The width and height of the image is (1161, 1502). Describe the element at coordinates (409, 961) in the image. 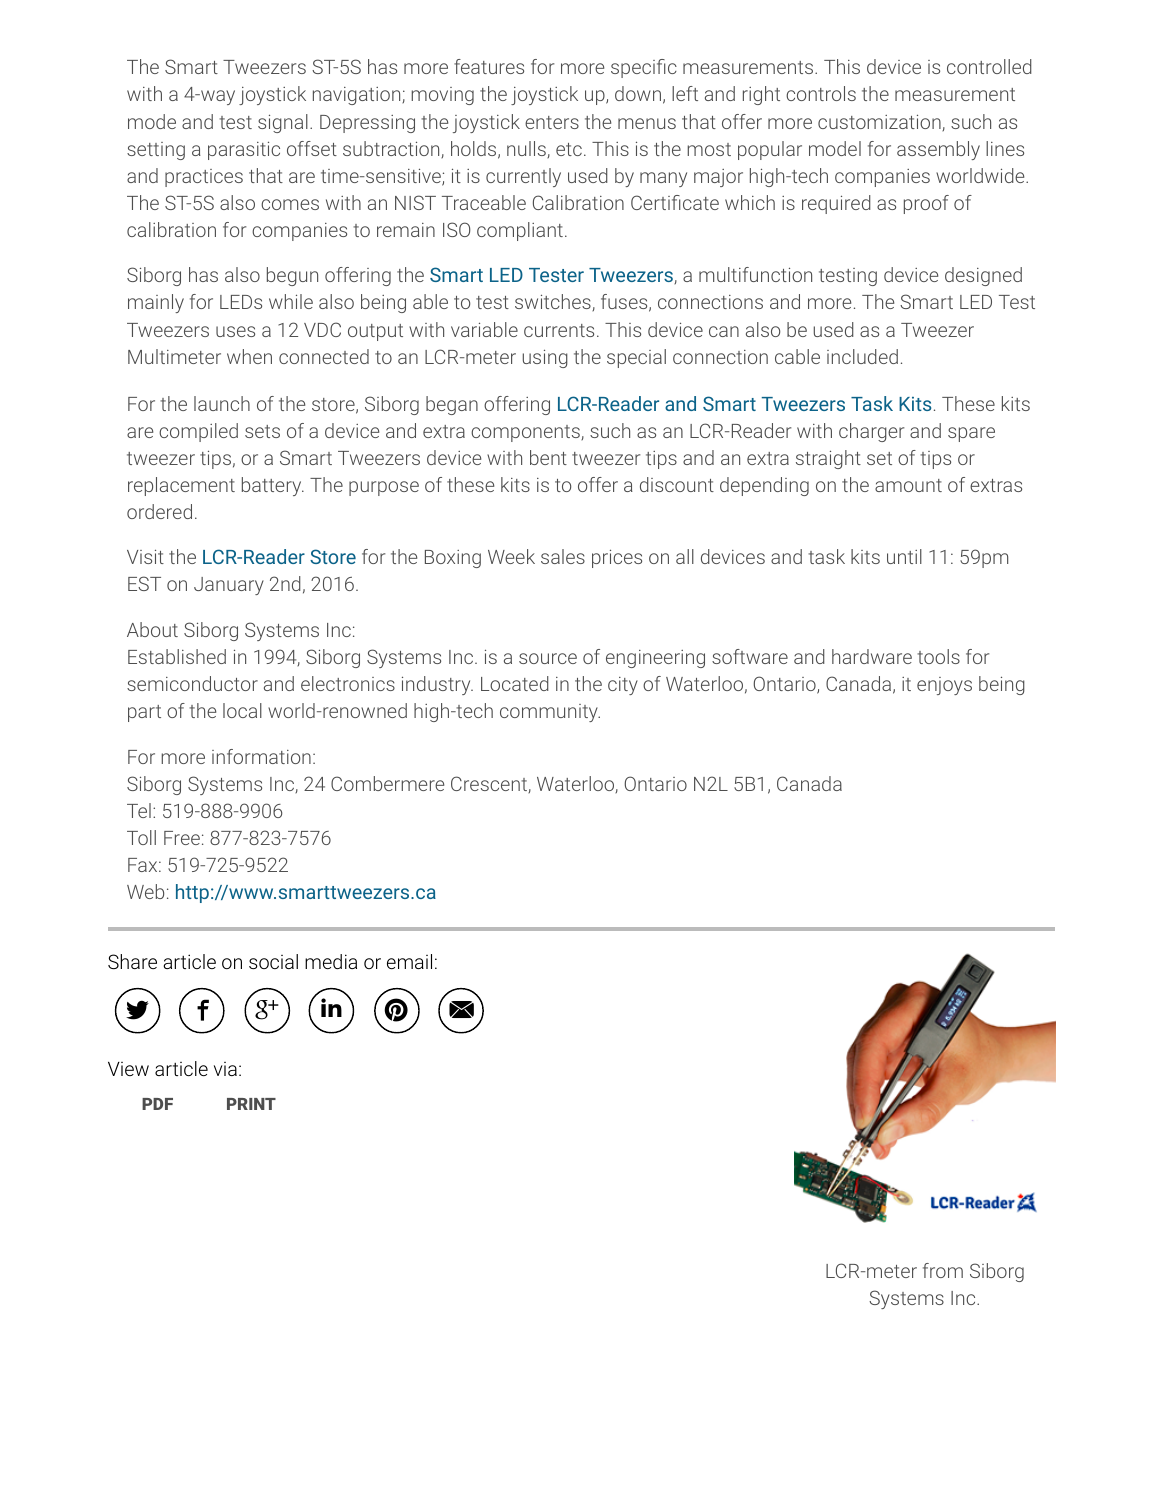

I see `email` at that location.
